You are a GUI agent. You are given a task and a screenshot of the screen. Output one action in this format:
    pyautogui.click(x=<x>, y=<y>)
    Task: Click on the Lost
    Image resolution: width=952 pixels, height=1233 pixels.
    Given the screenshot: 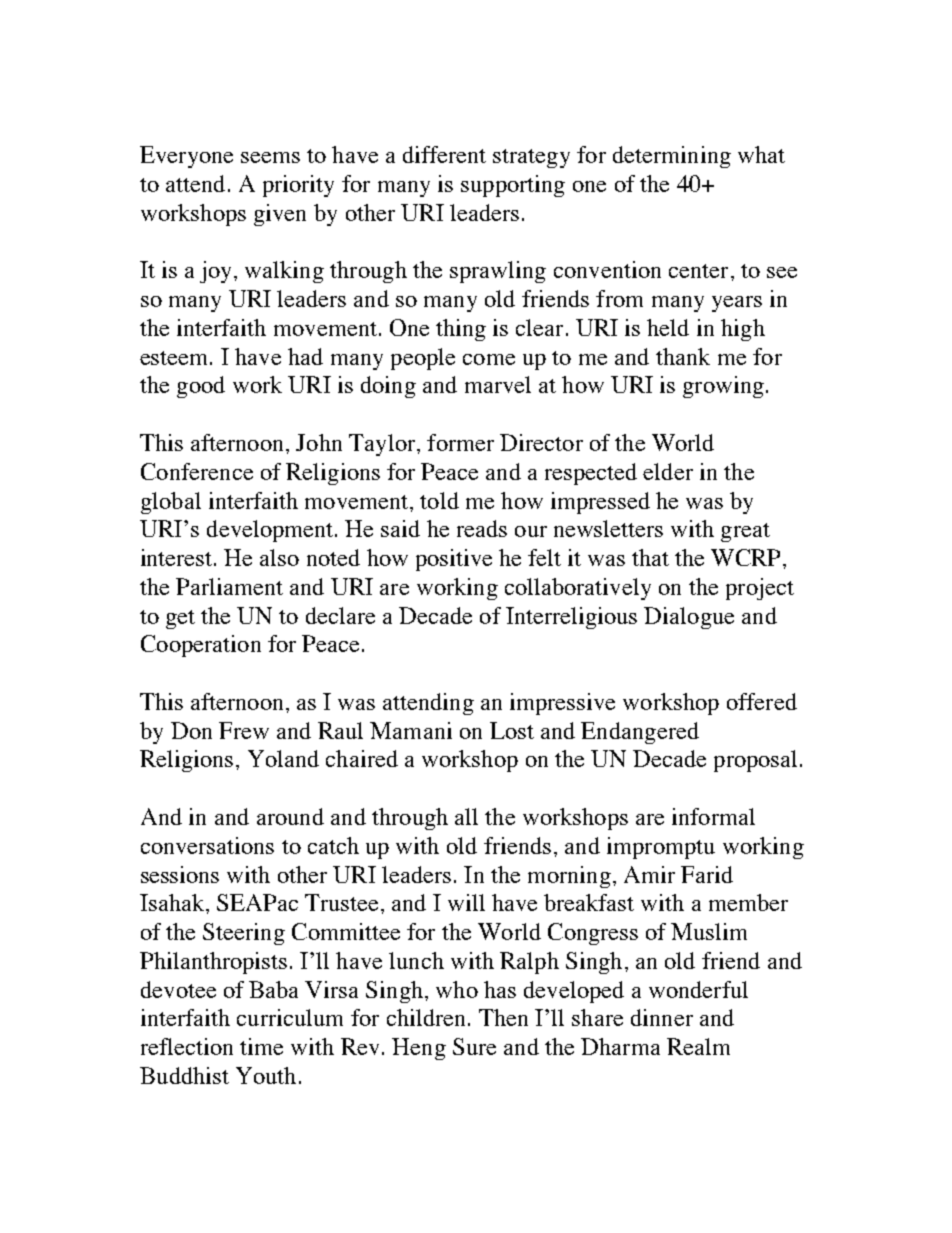 What is the action you would take?
    pyautogui.click(x=512, y=730)
